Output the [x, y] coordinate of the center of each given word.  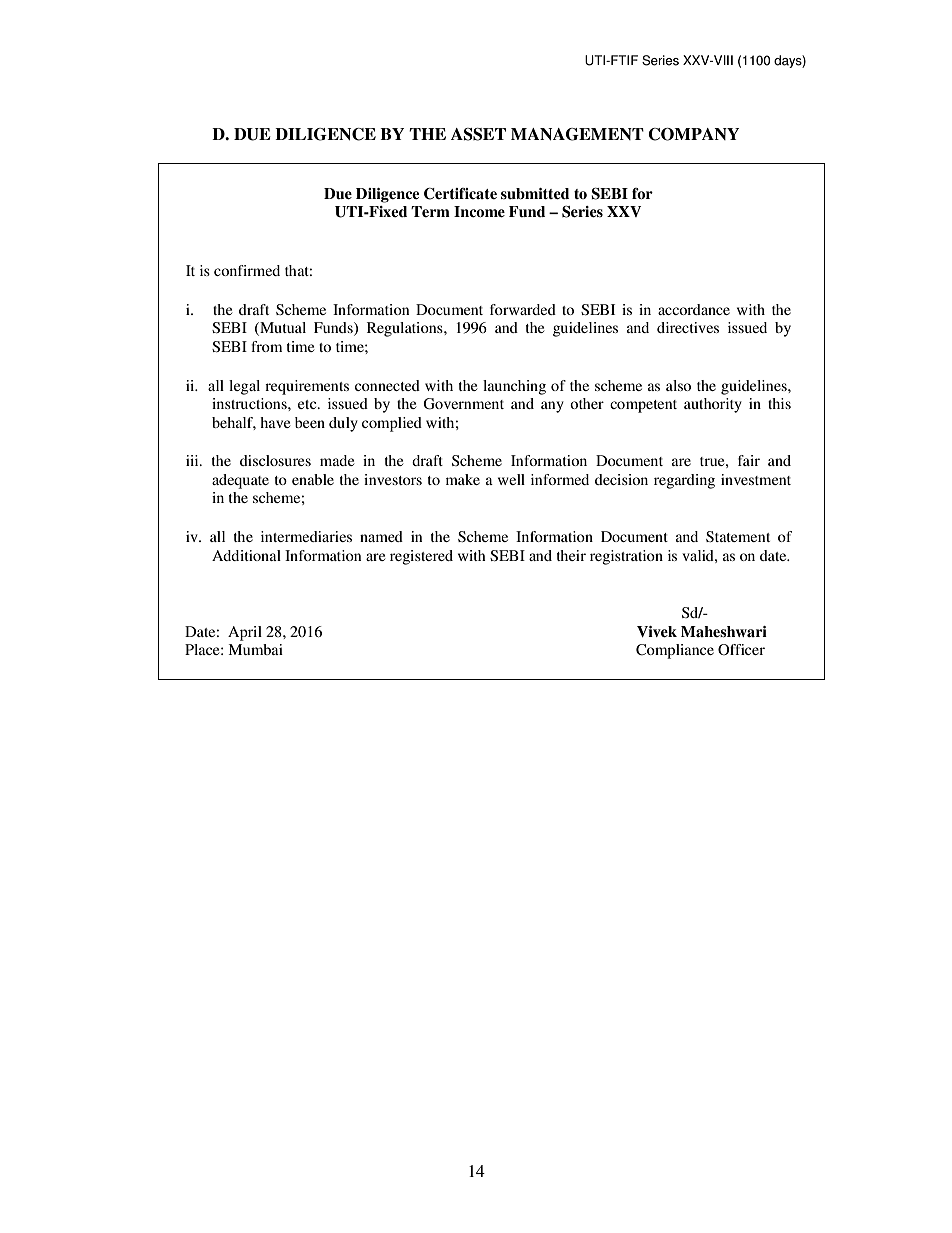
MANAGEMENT [577, 134]
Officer [741, 649]
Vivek [657, 631]
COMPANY [693, 134]
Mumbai [255, 649]
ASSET [478, 134]
